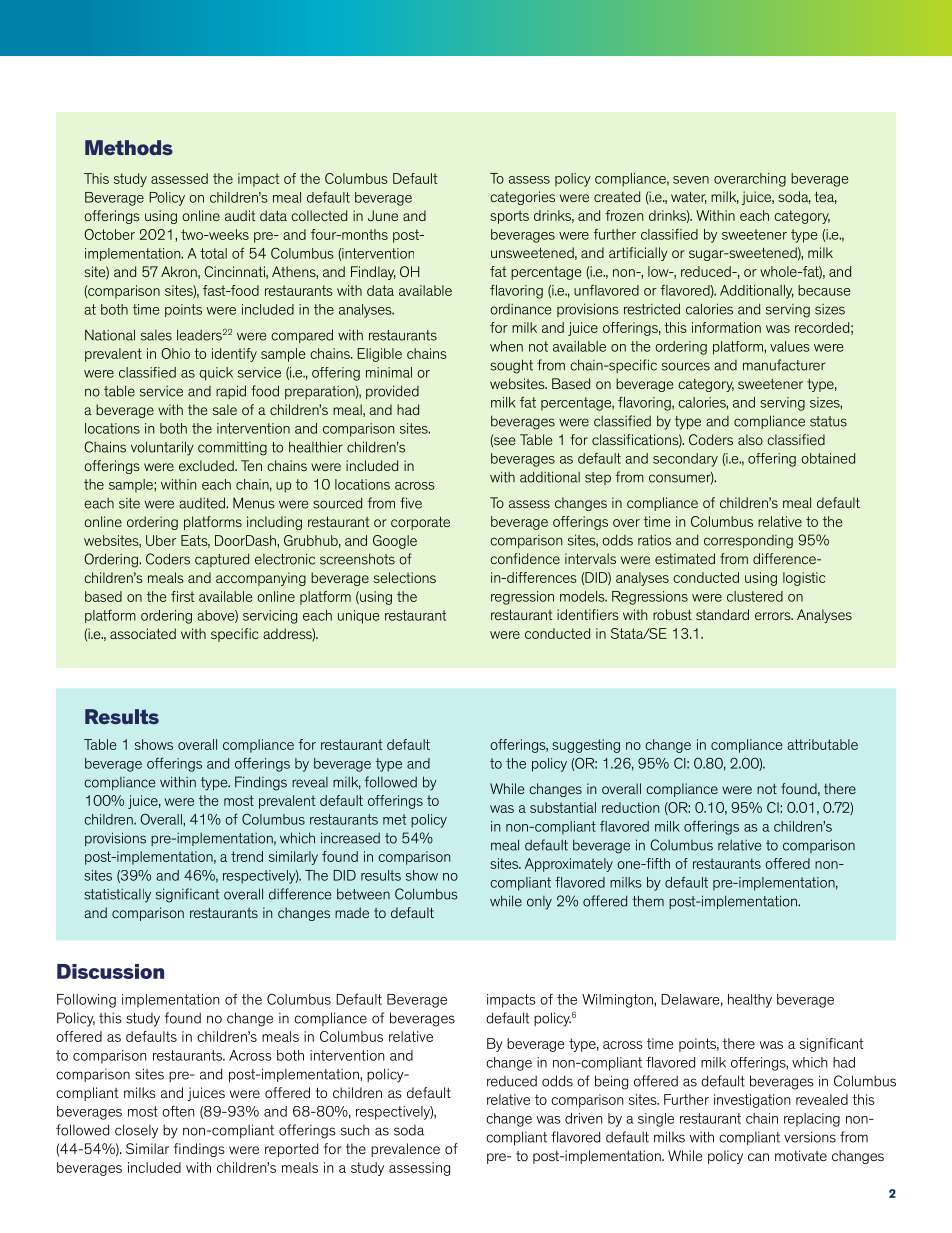  Describe the element at coordinates (178, 1111) in the screenshot. I see `often` at that location.
